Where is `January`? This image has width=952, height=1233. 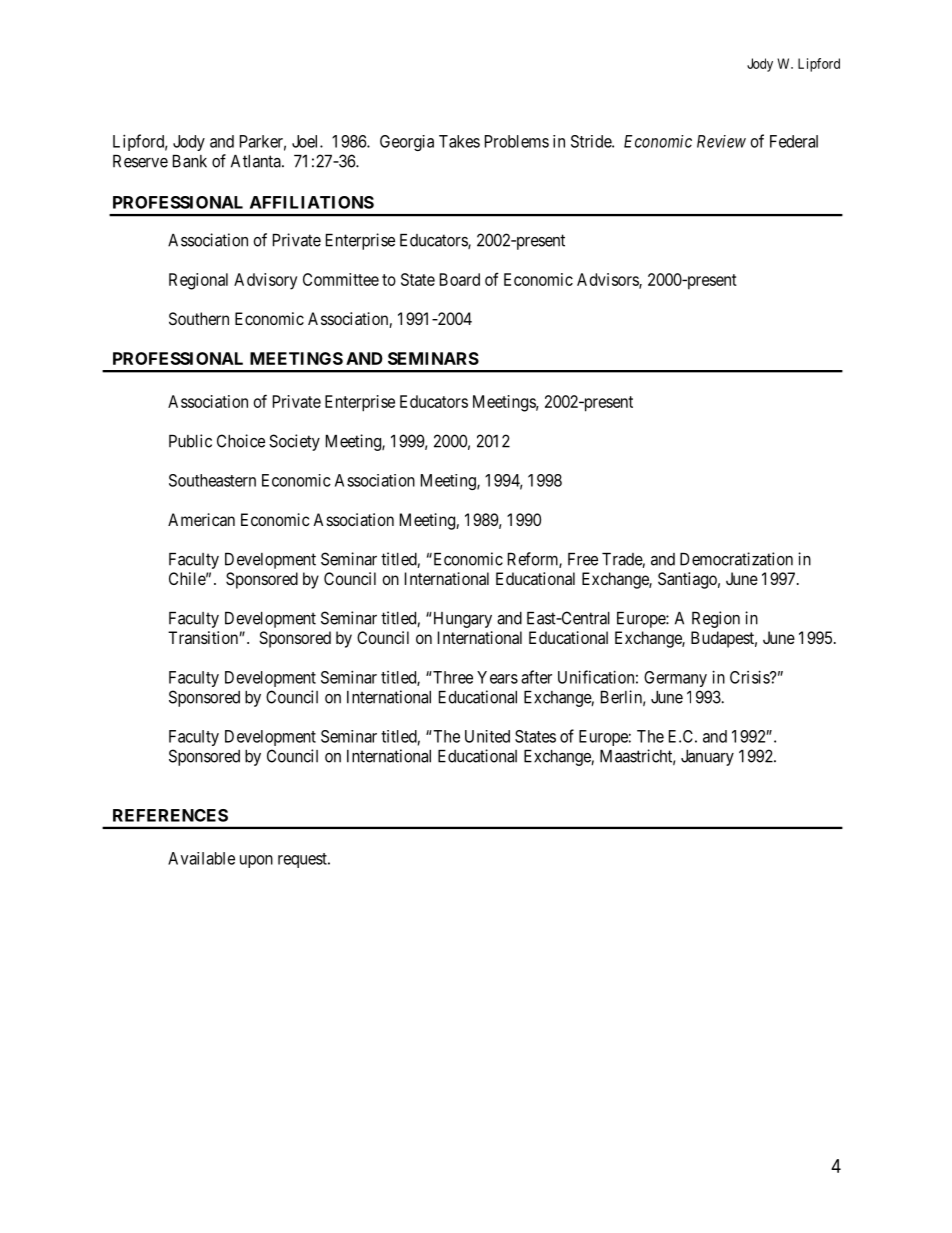
January is located at coordinates (707, 758).
